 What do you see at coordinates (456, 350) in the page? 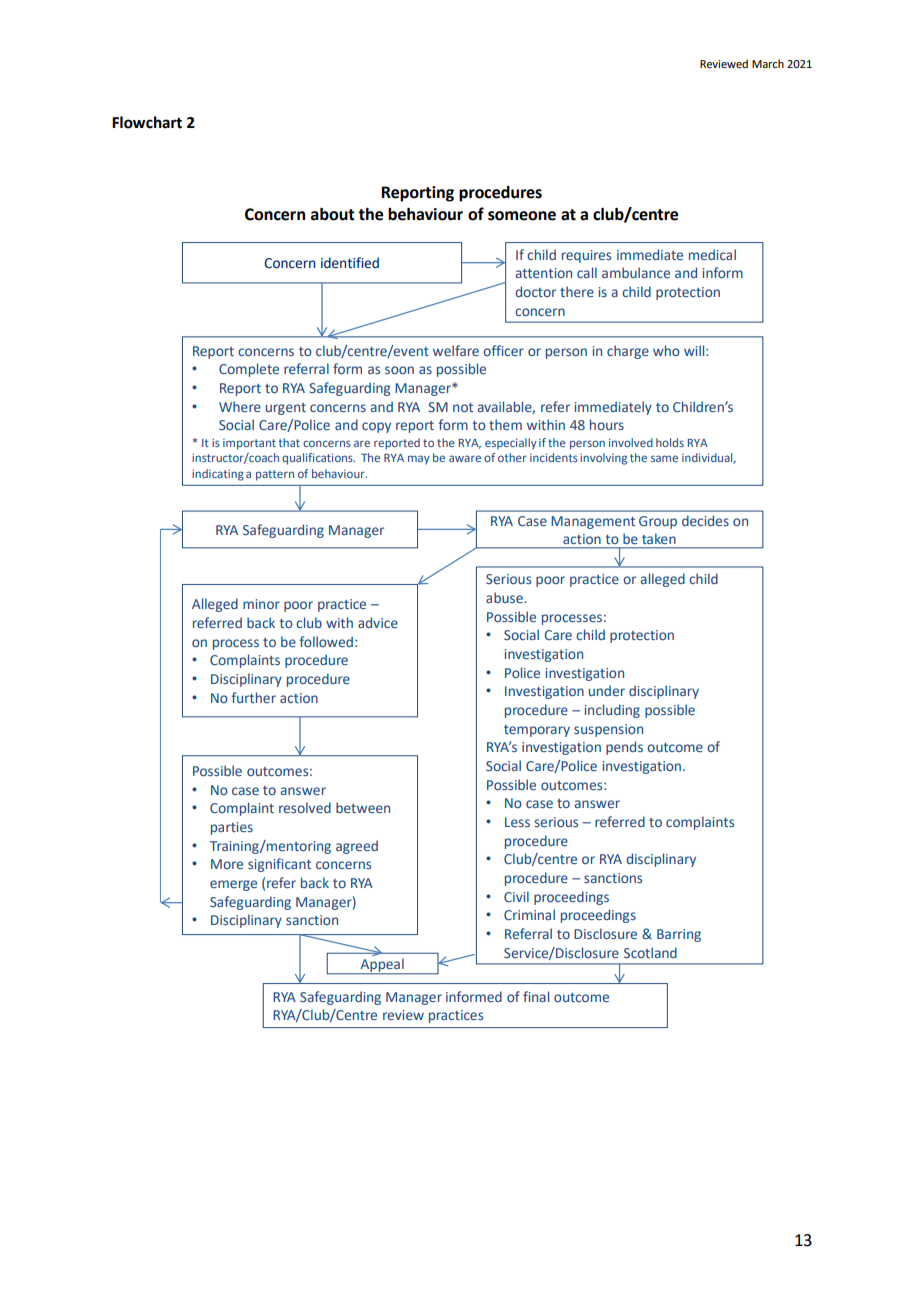
I see `welfare` at bounding box center [456, 350].
